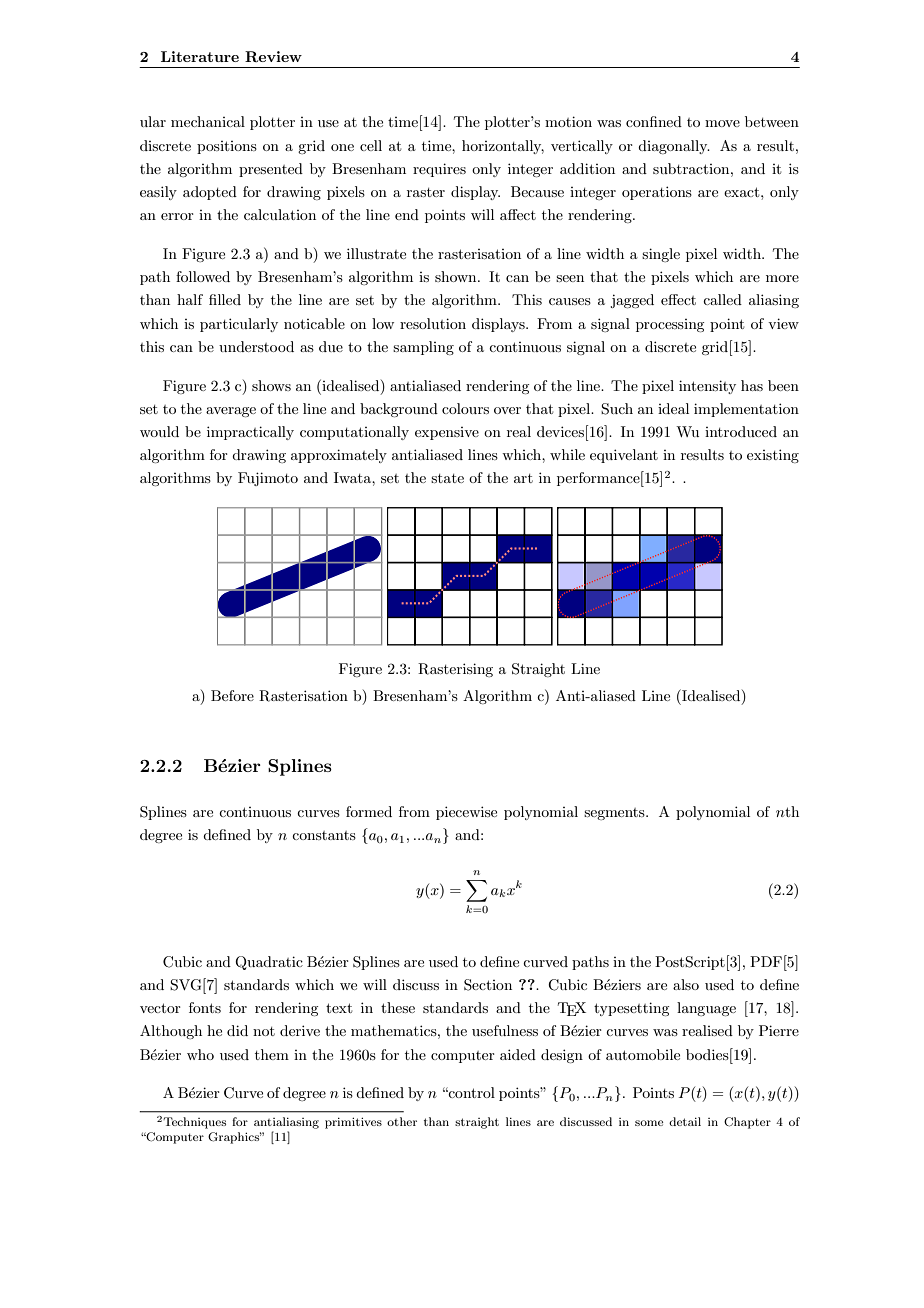 The height and width of the document is (1308, 924). I want to click on Graphics, so click(235, 1138).
